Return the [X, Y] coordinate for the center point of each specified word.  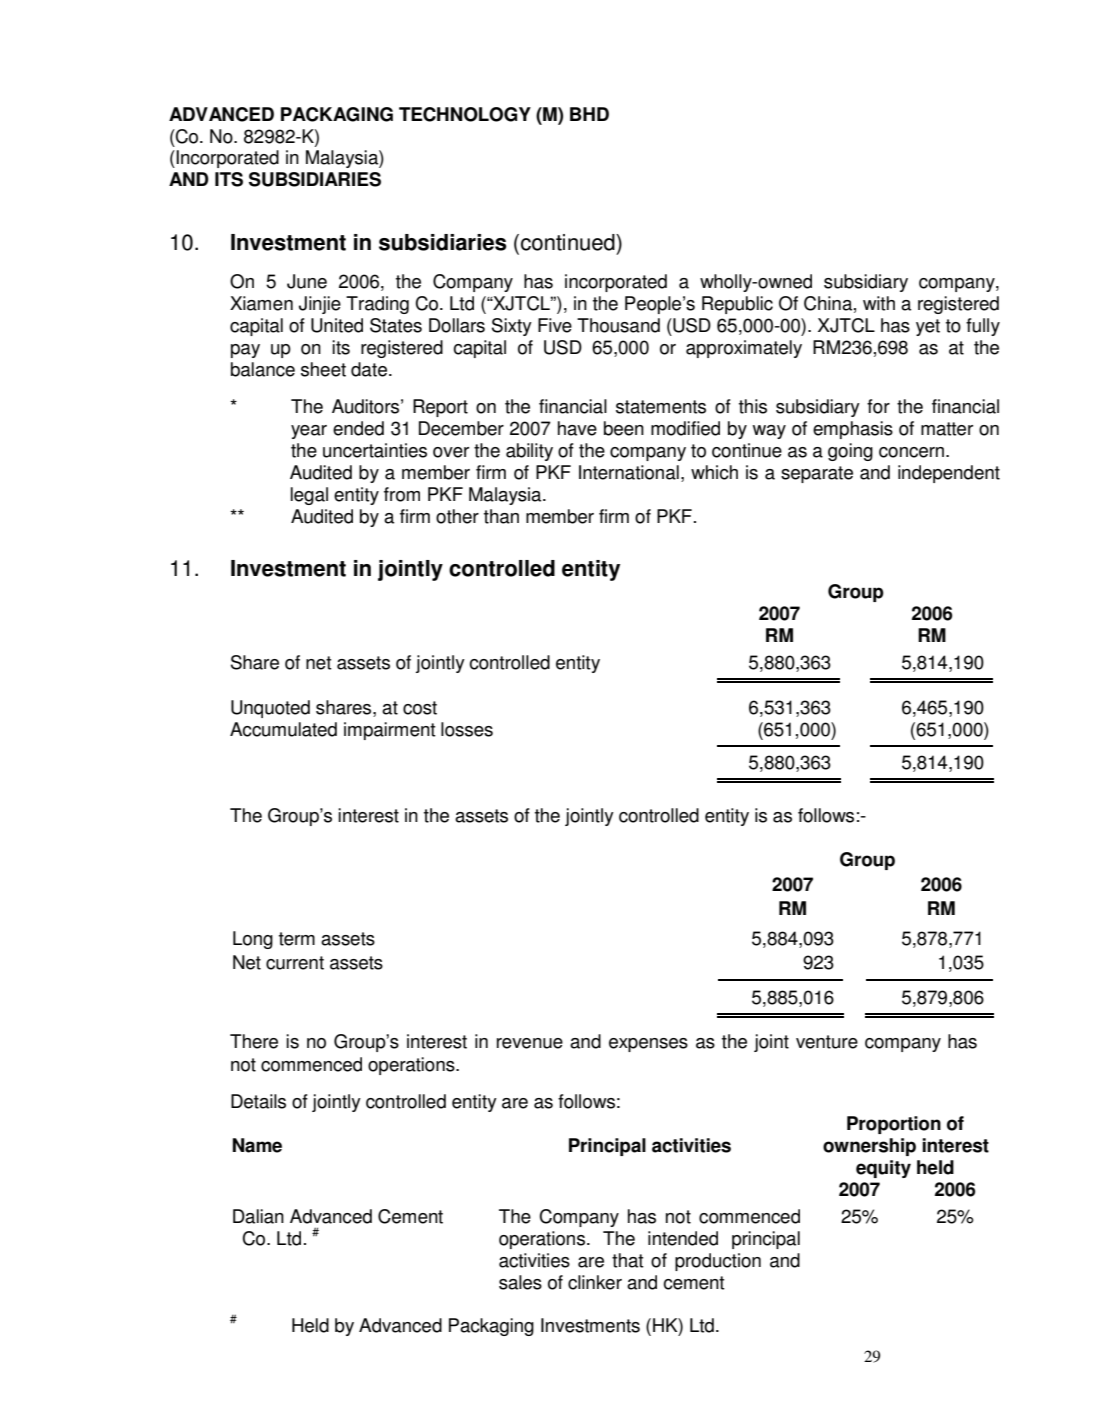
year [309, 432]
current [295, 963]
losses [467, 729]
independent [949, 474]
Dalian [258, 1216]
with [879, 303]
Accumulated [283, 729]
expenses [648, 1045]
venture [827, 1042]
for [878, 406]
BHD [589, 114]
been [624, 428]
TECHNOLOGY [465, 114]
